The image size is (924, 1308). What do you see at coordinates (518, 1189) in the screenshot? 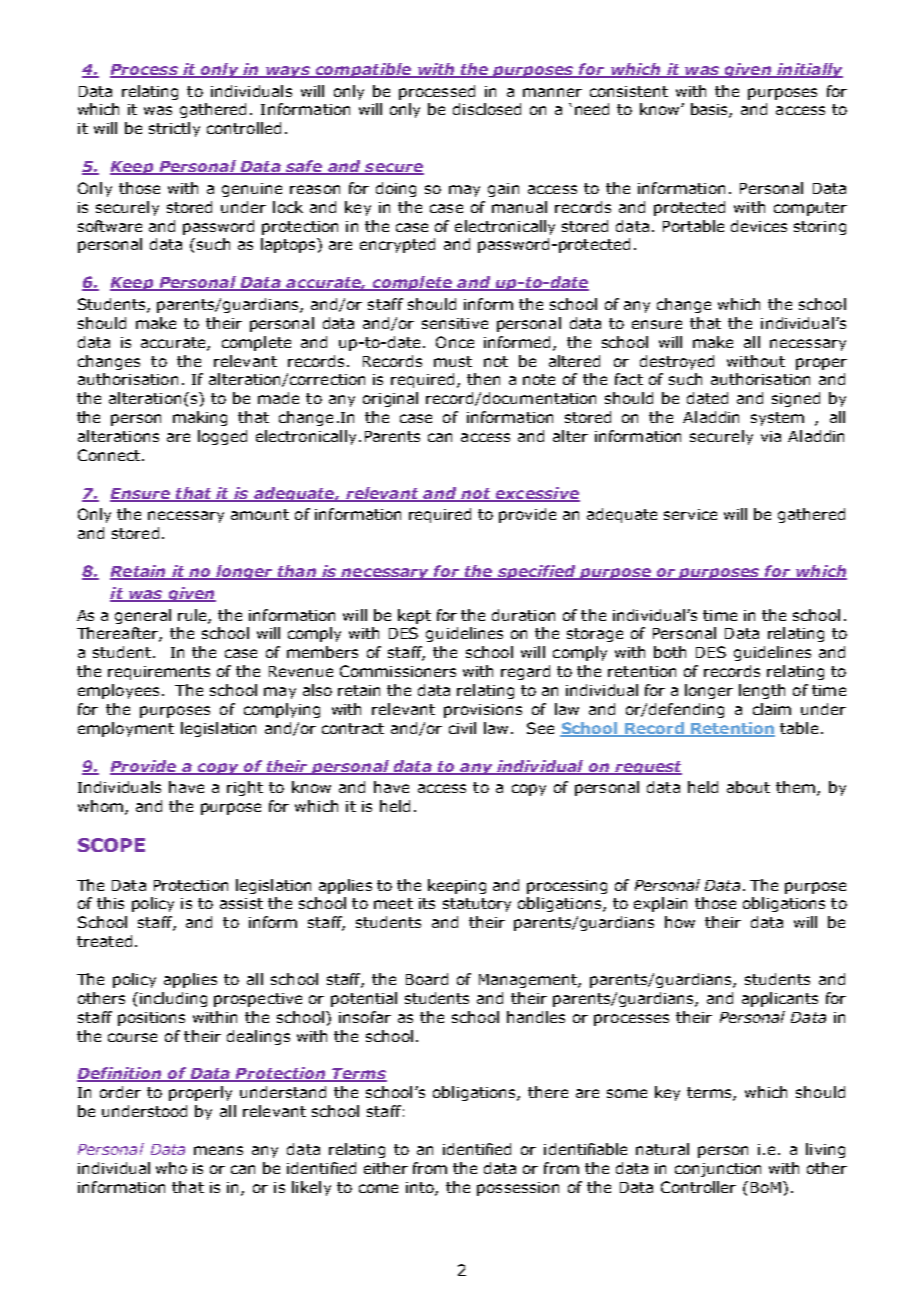
I see `possession` at bounding box center [518, 1189].
